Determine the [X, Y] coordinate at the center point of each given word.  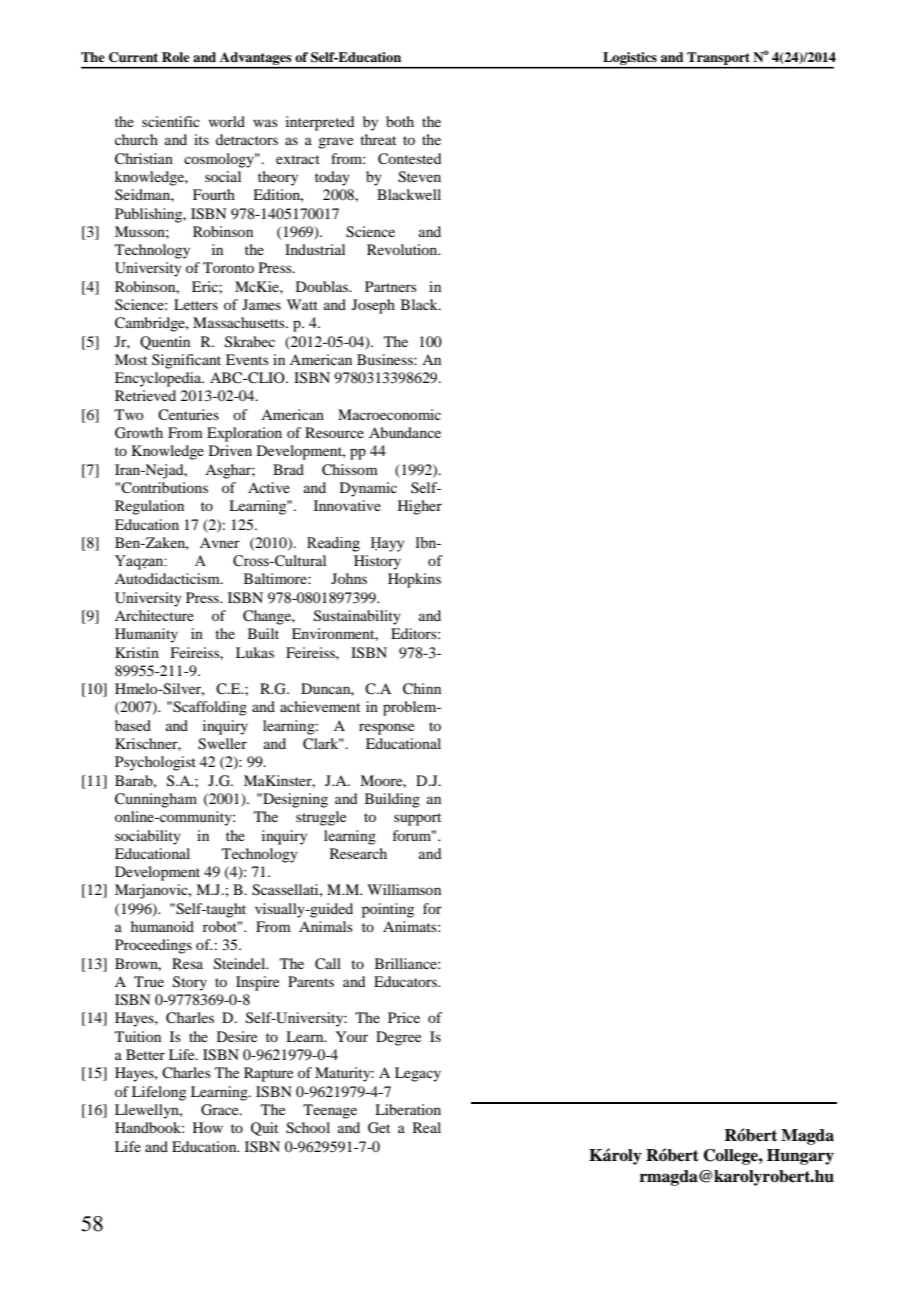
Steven [419, 177]
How [208, 1127]
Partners [391, 286]
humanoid [162, 926]
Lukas [255, 652]
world [227, 121]
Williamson [404, 889]
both [400, 121]
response [386, 729]
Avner [220, 542]
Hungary [800, 1157]
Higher [420, 507]
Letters [196, 304]
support [417, 819]
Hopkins [414, 580]
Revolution [403, 249]
